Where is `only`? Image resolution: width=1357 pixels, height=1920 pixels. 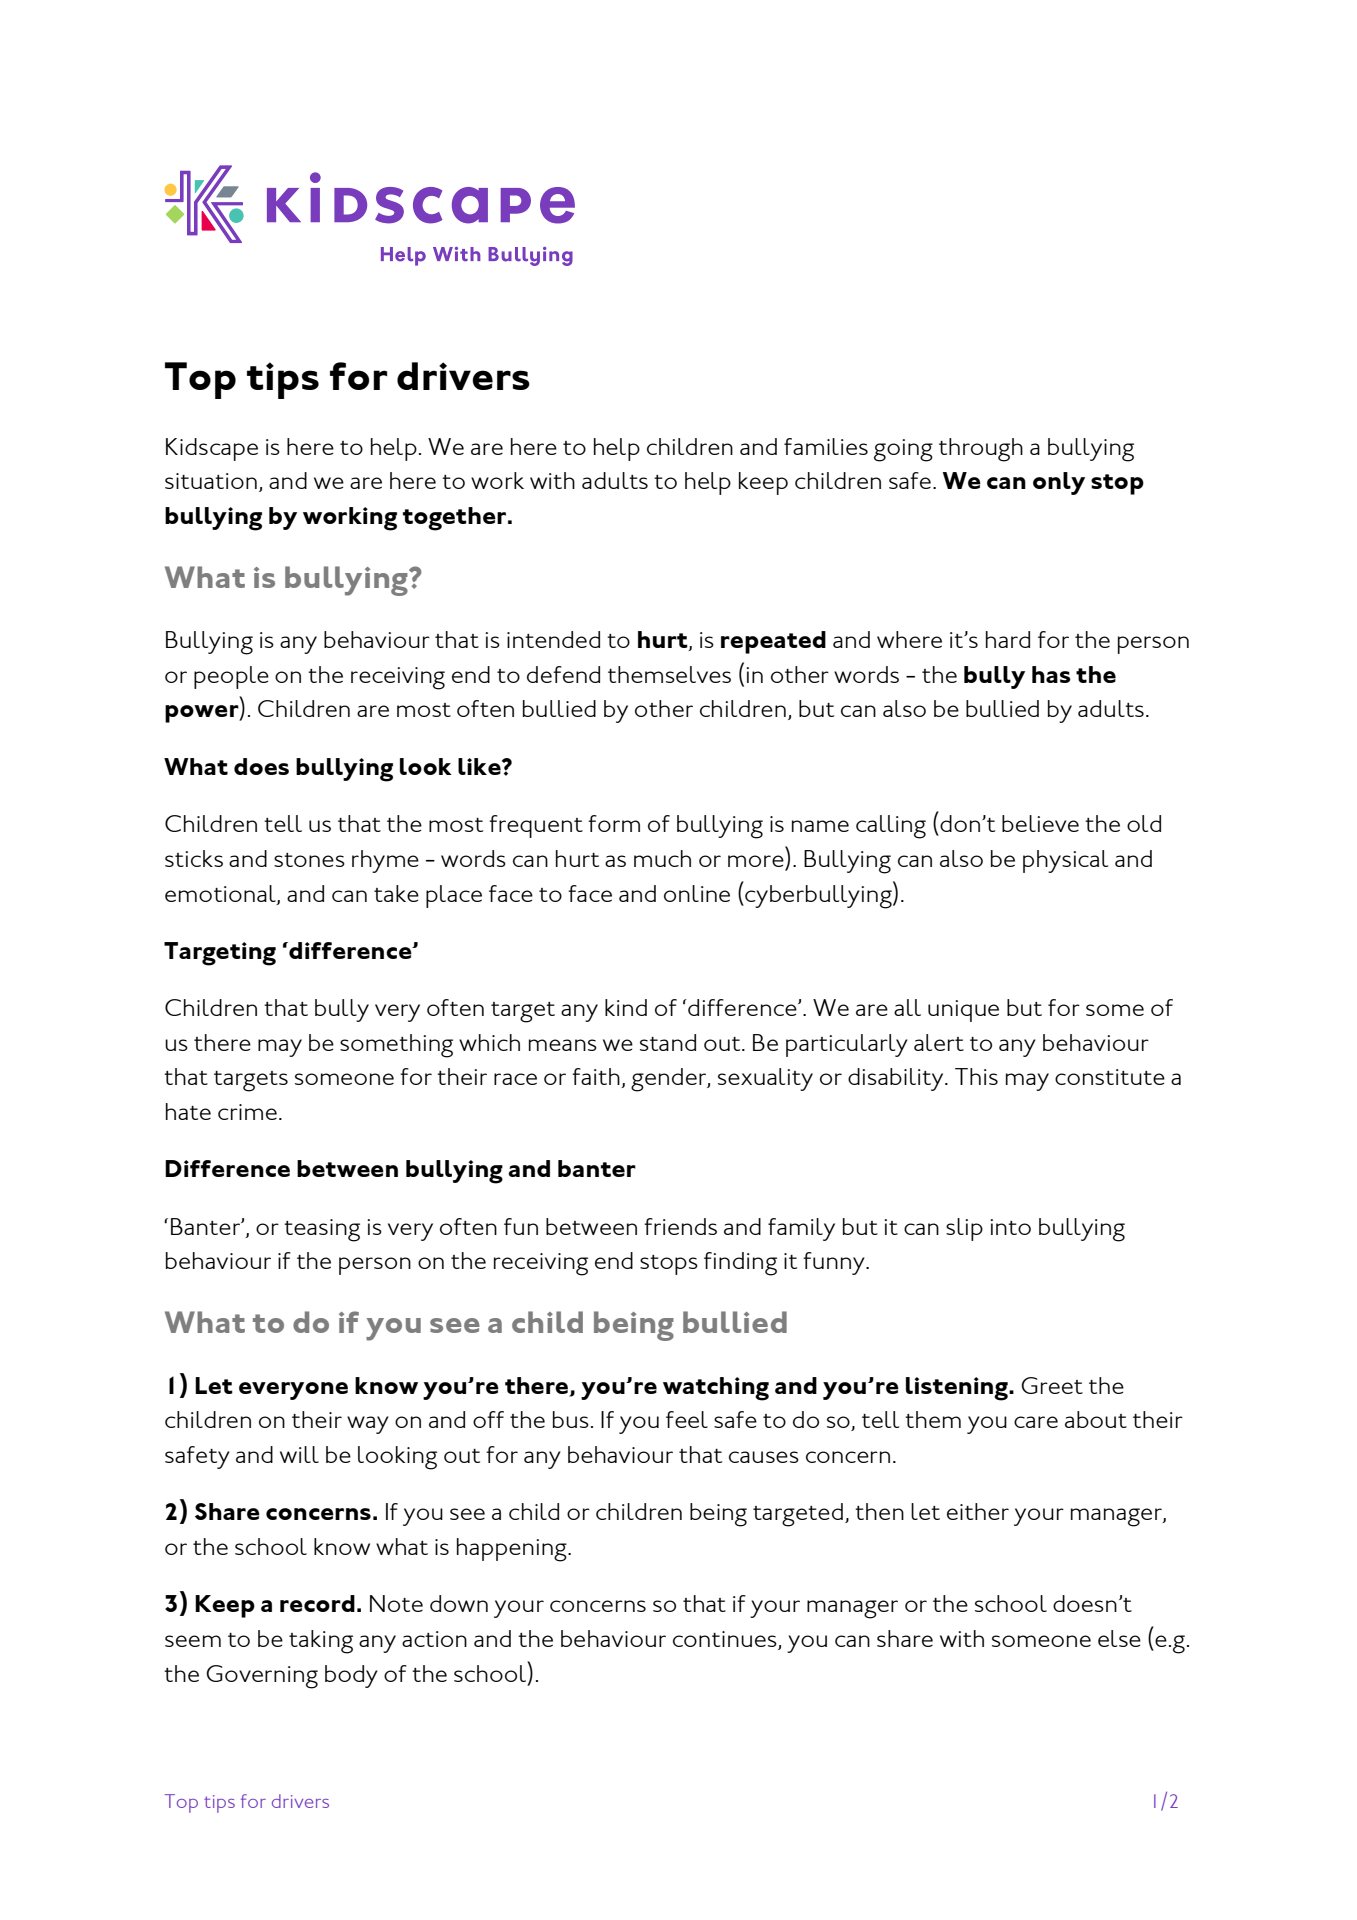 only is located at coordinates (1059, 483).
